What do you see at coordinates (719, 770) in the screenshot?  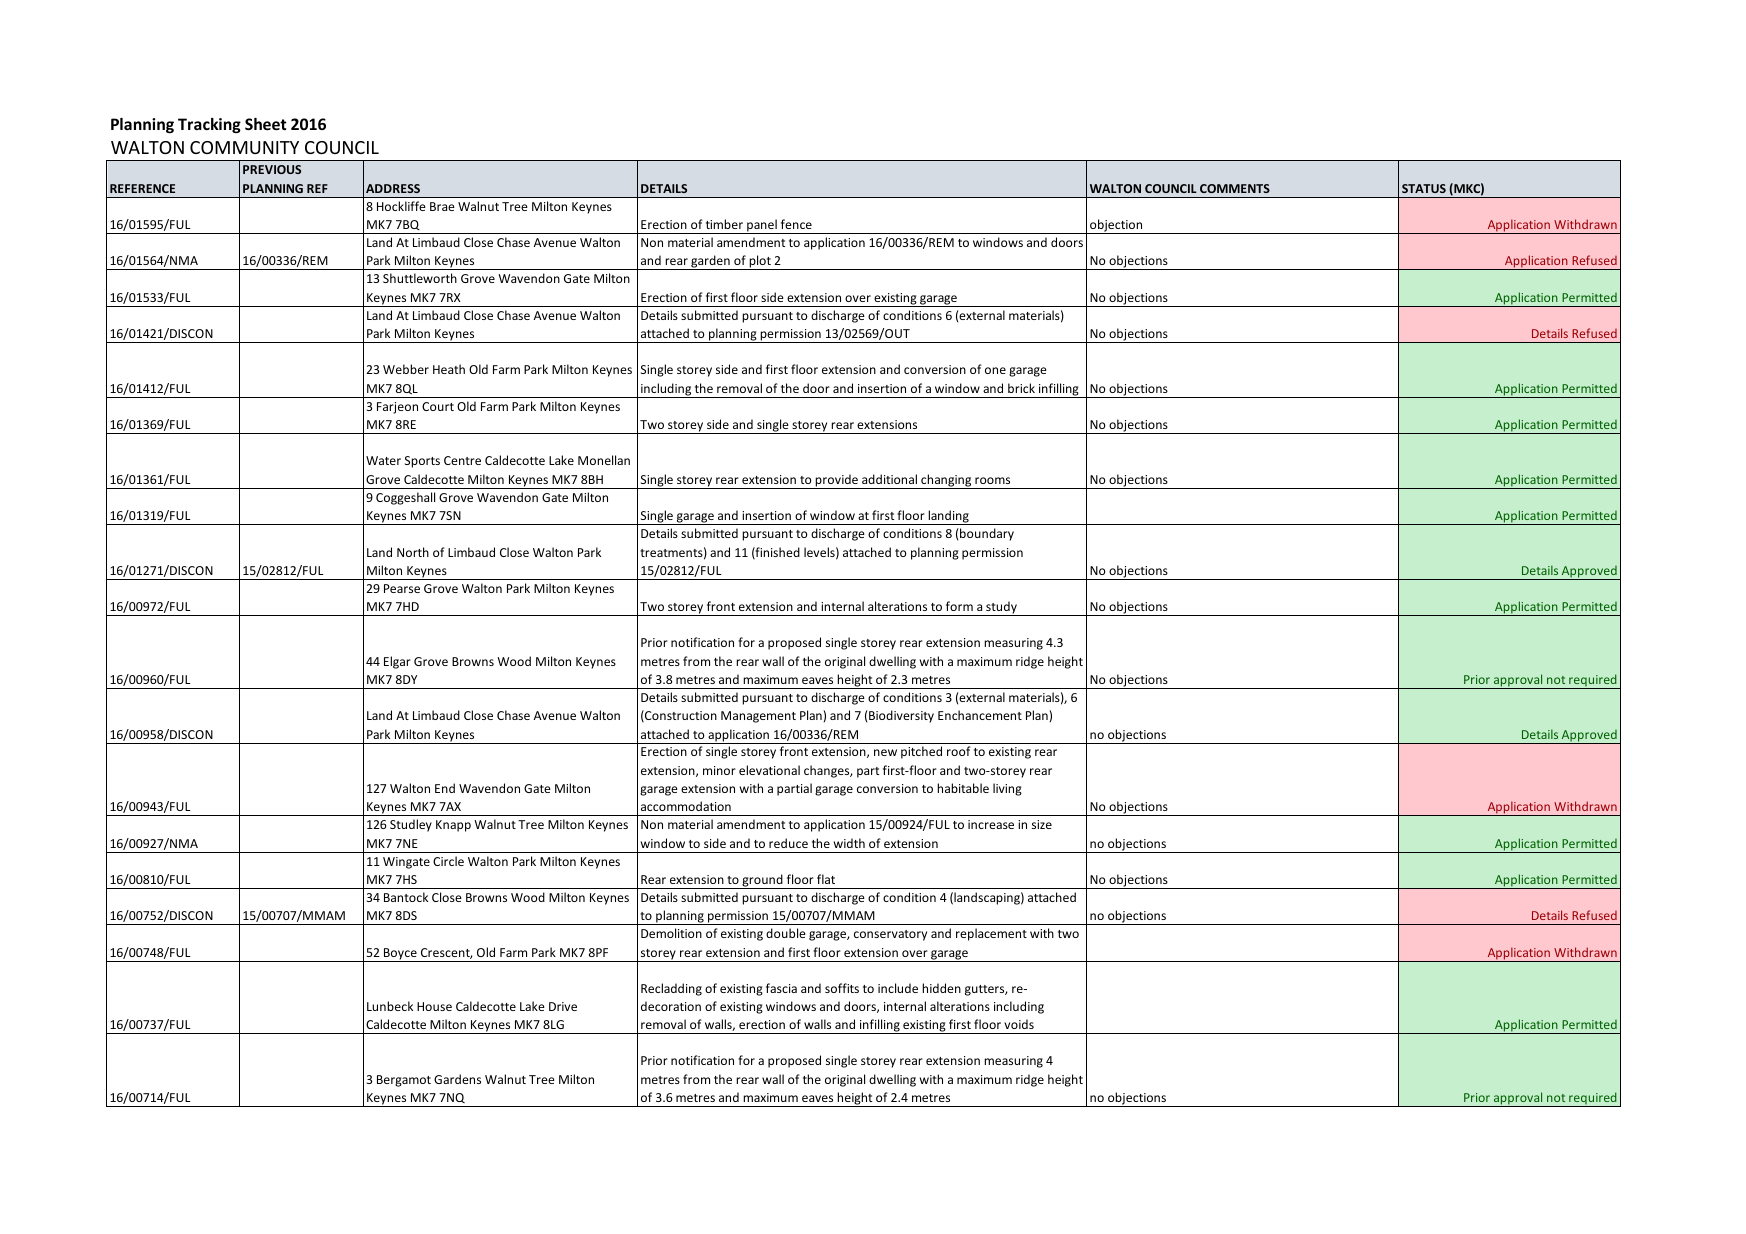 I see `minor` at bounding box center [719, 770].
